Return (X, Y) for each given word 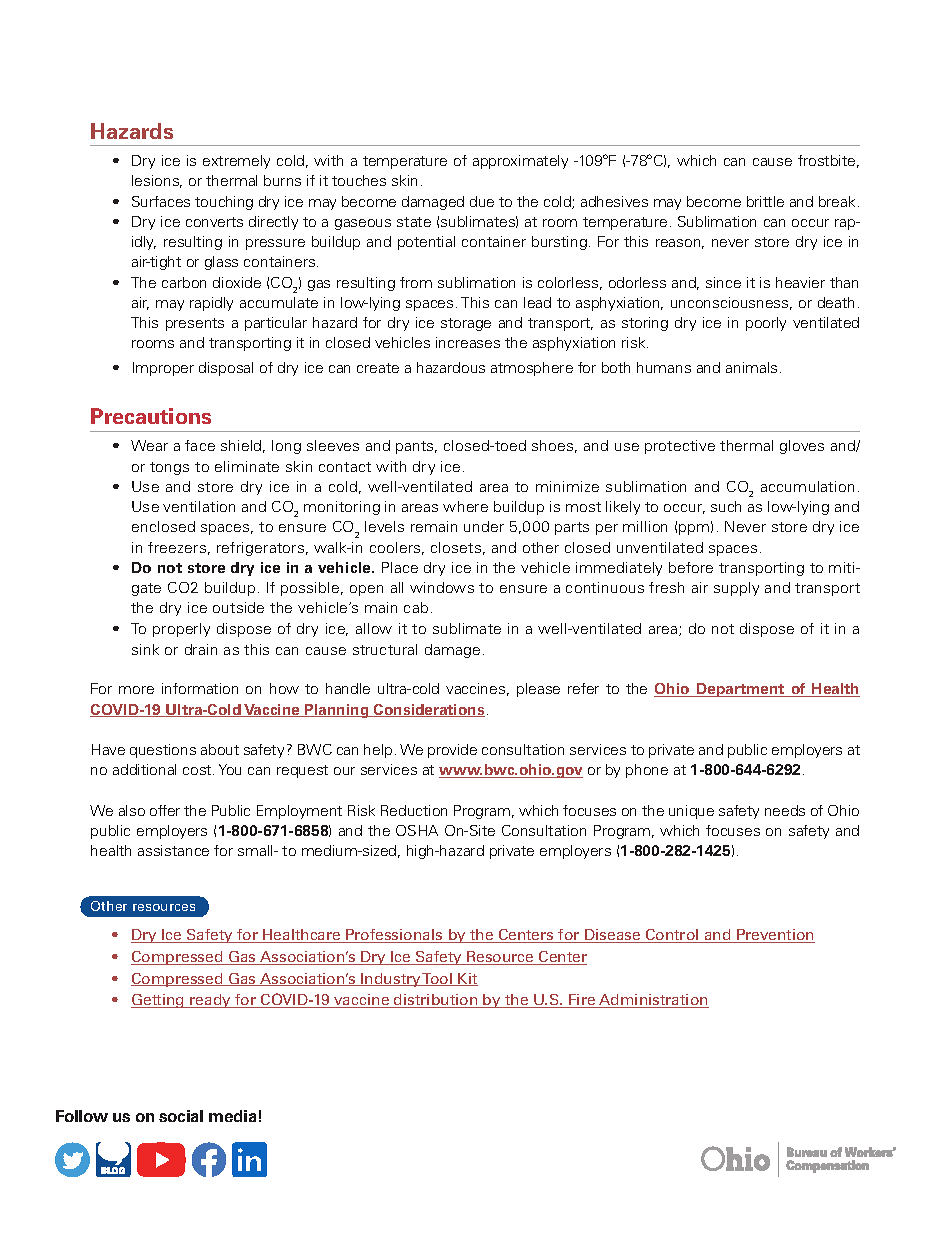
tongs (169, 468)
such (726, 506)
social (181, 1116)
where (465, 506)
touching (224, 203)
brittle (765, 201)
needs (785, 810)
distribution (436, 1001)
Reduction (414, 810)
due (482, 201)
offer (165, 810)
